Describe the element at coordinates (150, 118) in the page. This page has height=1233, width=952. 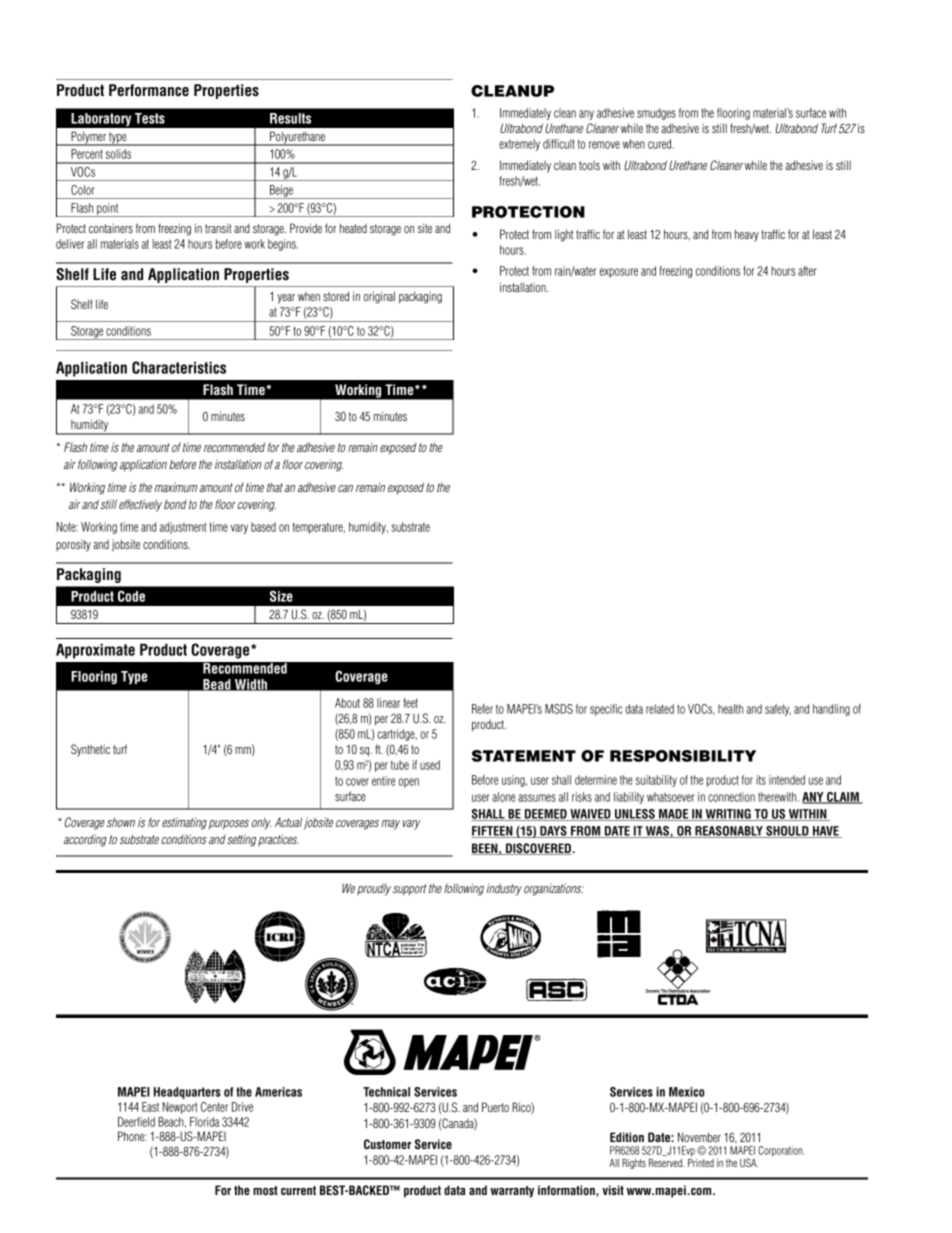
I see `Tests` at that location.
